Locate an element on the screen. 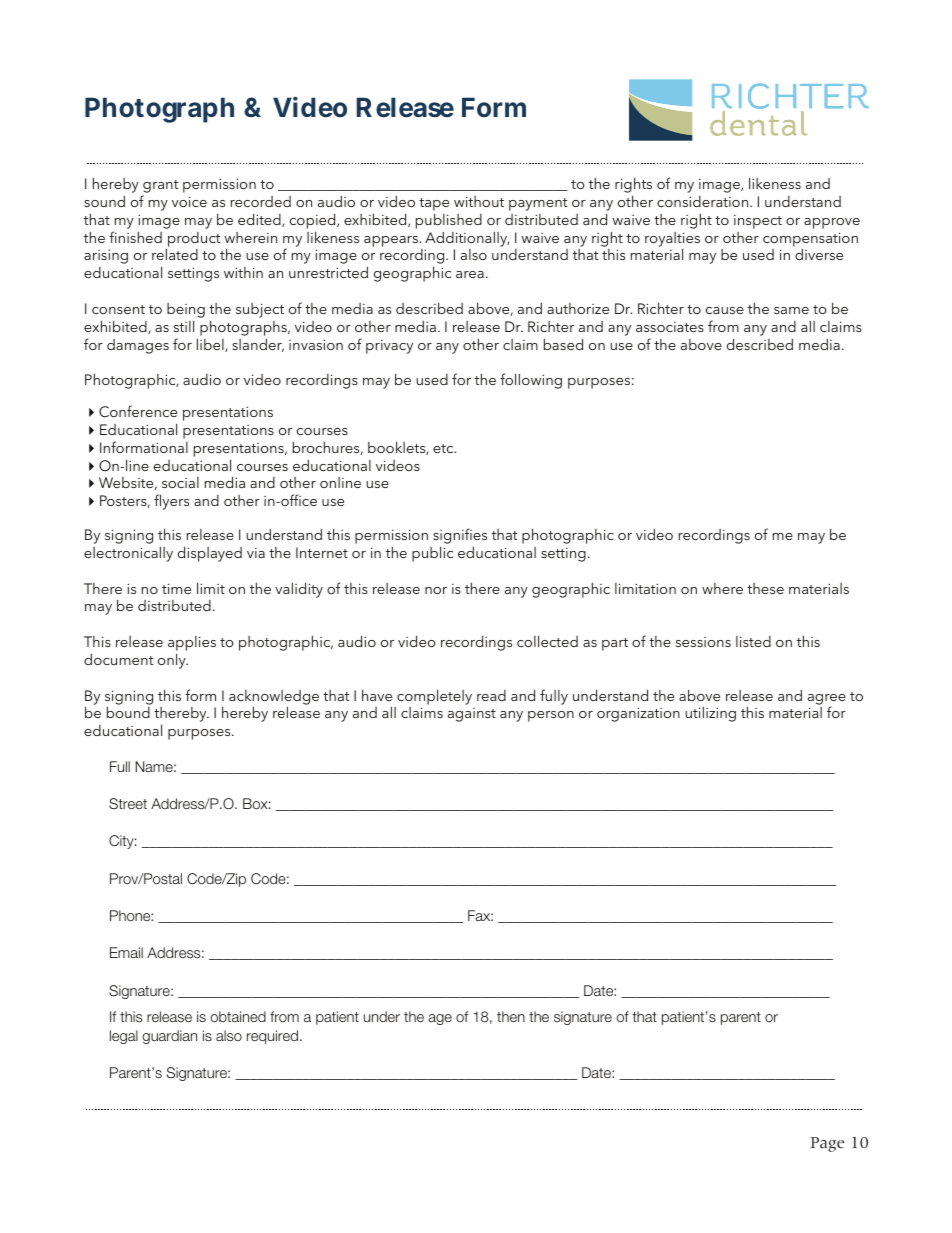  social is located at coordinates (180, 482).
